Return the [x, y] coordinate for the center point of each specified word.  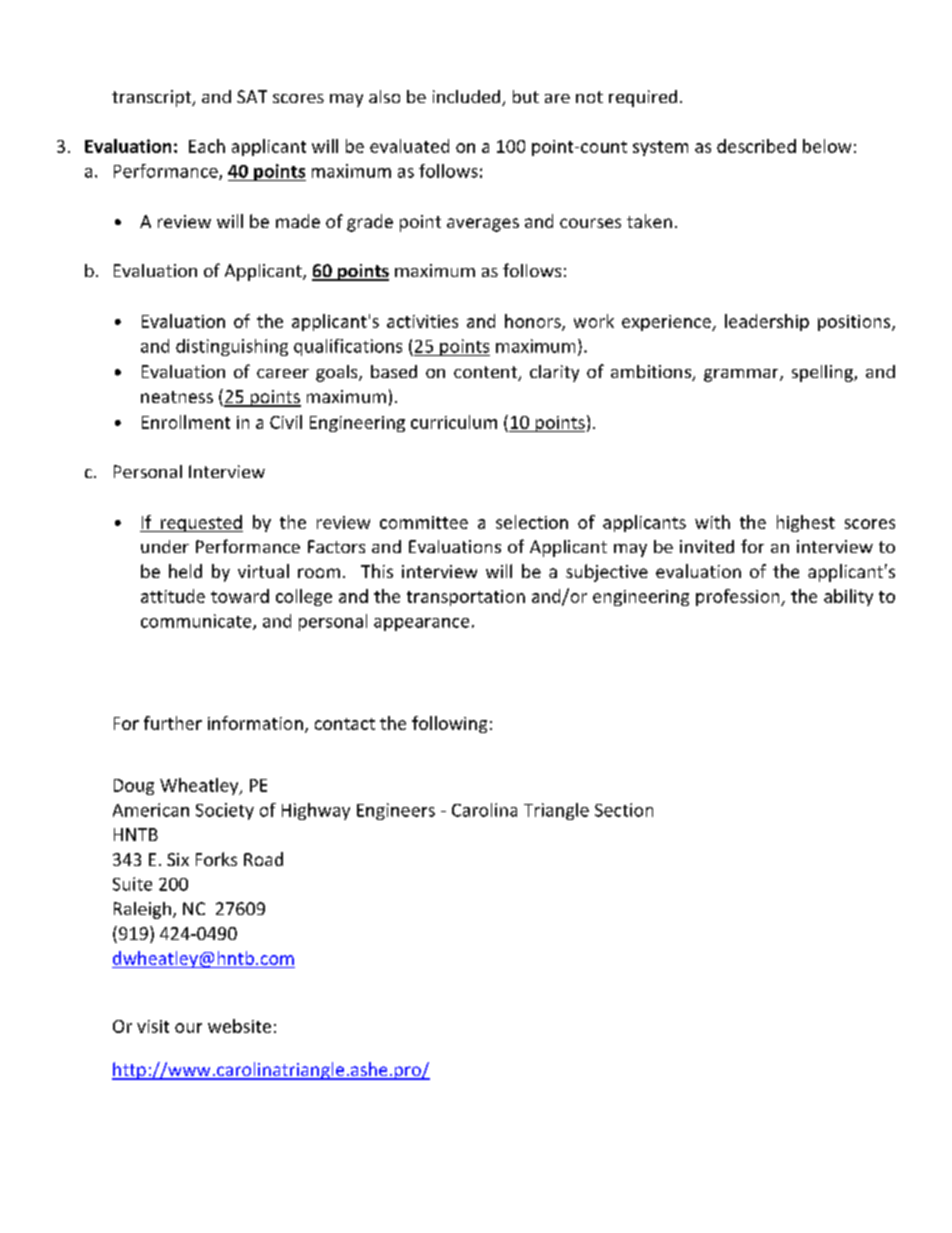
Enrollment [186, 422]
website [239, 1026]
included [468, 98]
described [756, 146]
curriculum [454, 422]
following [449, 724]
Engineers [396, 811]
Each [207, 146]
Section [624, 810]
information [255, 723]
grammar [742, 375]
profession [739, 597]
